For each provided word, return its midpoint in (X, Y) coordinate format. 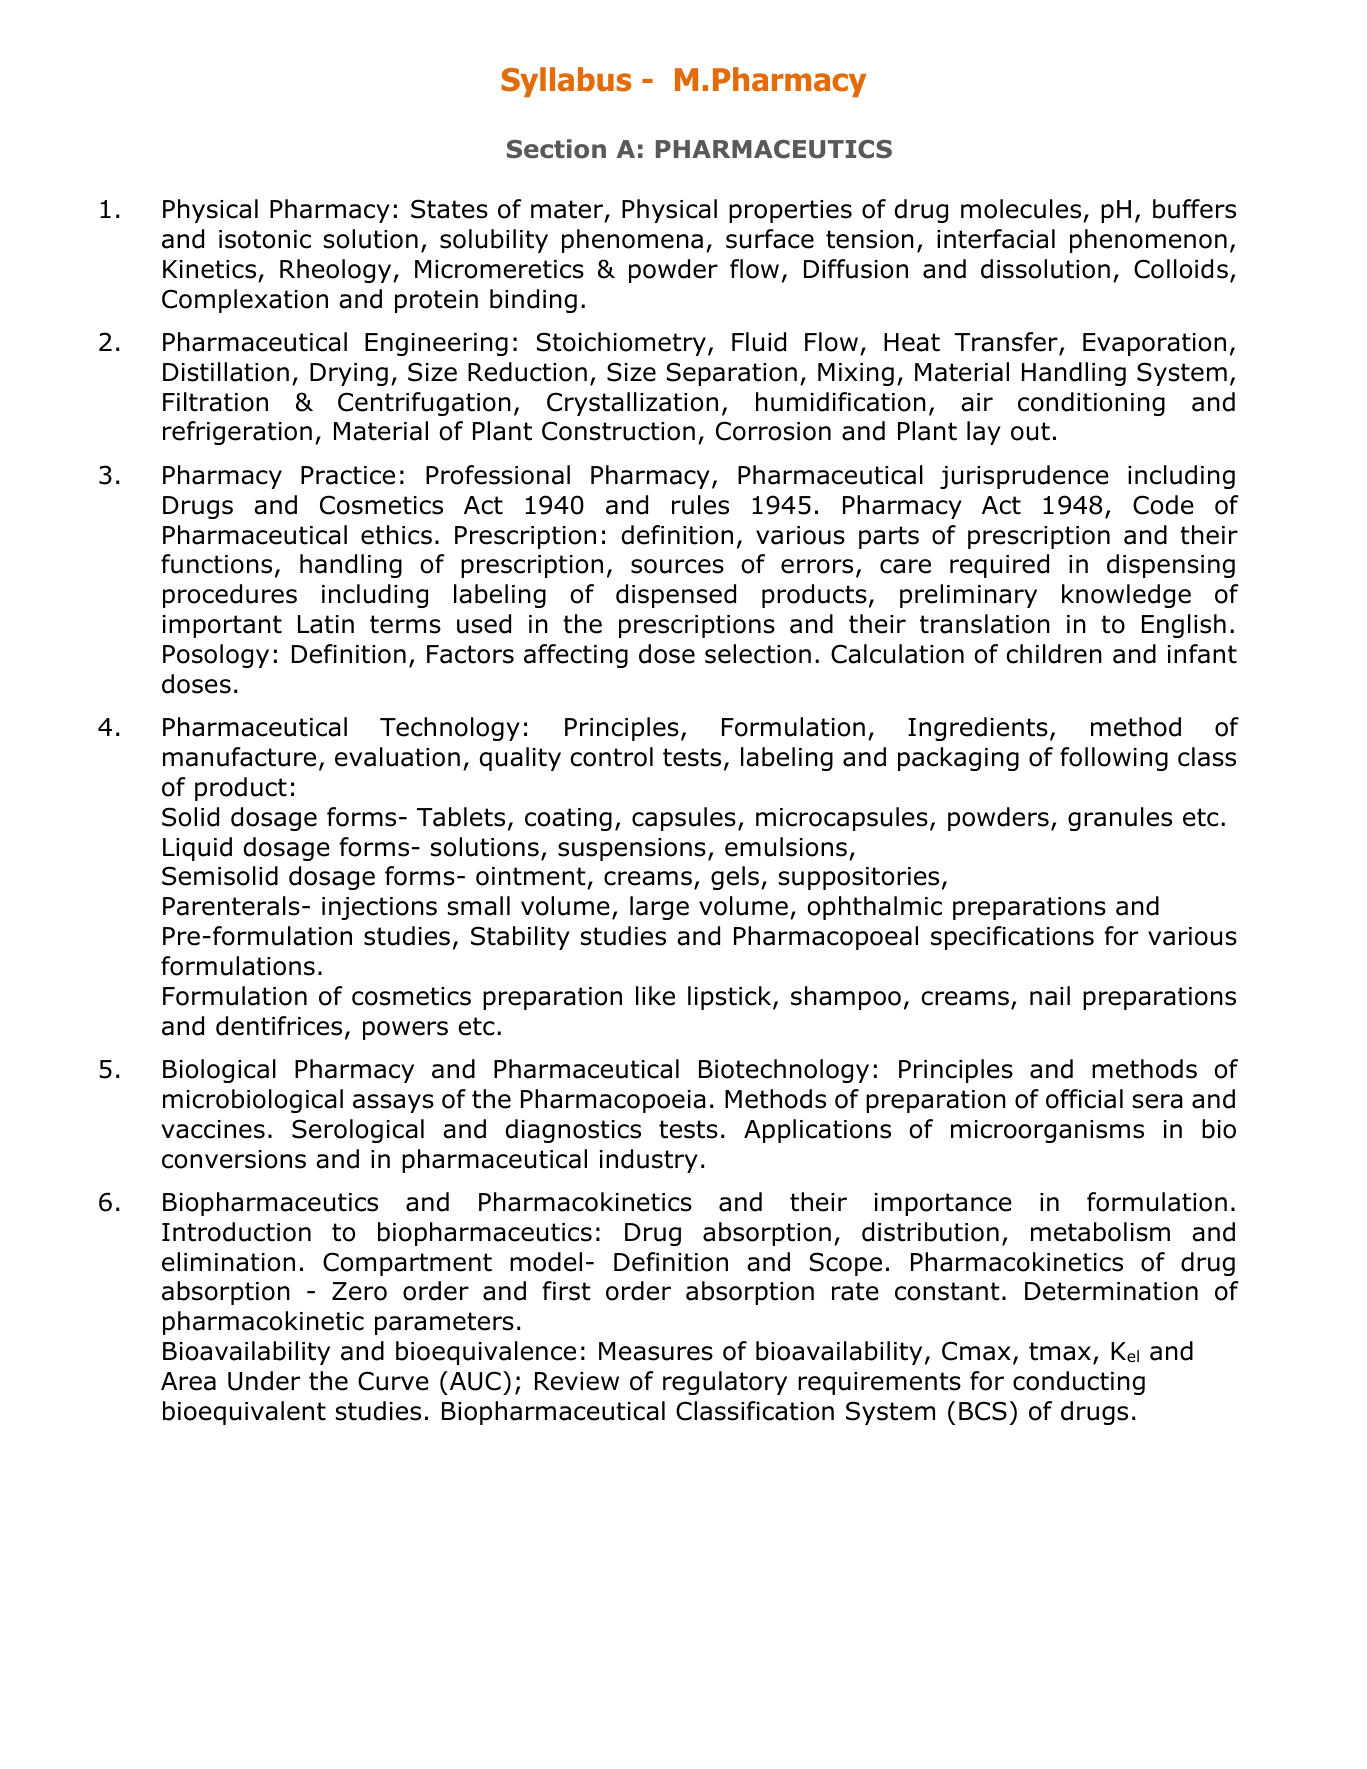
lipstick (731, 998)
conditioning (1091, 404)
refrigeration (237, 433)
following (1114, 759)
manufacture (239, 757)
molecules (1022, 210)
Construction (618, 431)
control (611, 757)
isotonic (265, 239)
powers (405, 1030)
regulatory (725, 1383)
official (1084, 1099)
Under (264, 1381)
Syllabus (566, 82)
